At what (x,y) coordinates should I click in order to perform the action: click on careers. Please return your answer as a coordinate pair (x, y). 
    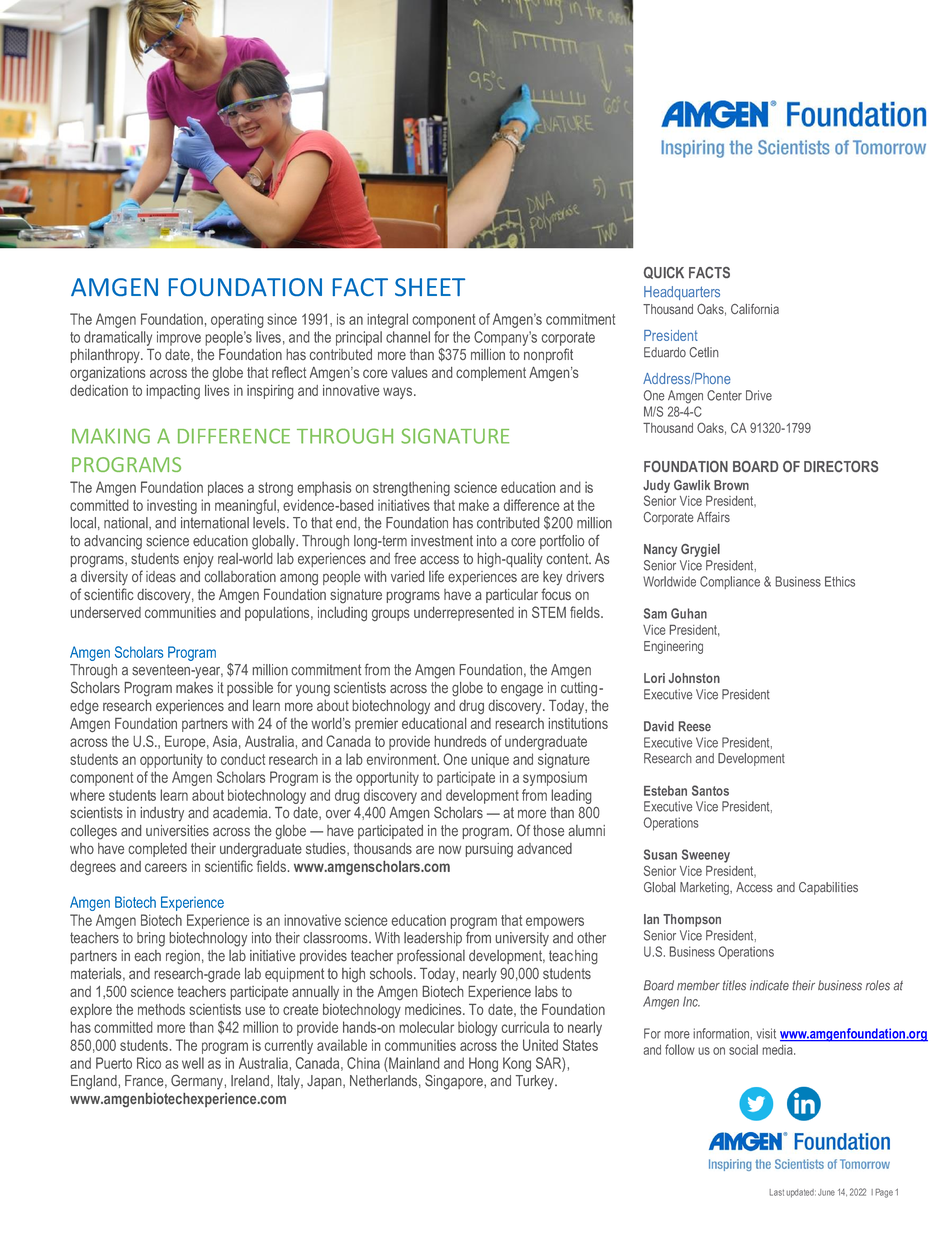
    Looking at the image, I should click on (166, 867).
